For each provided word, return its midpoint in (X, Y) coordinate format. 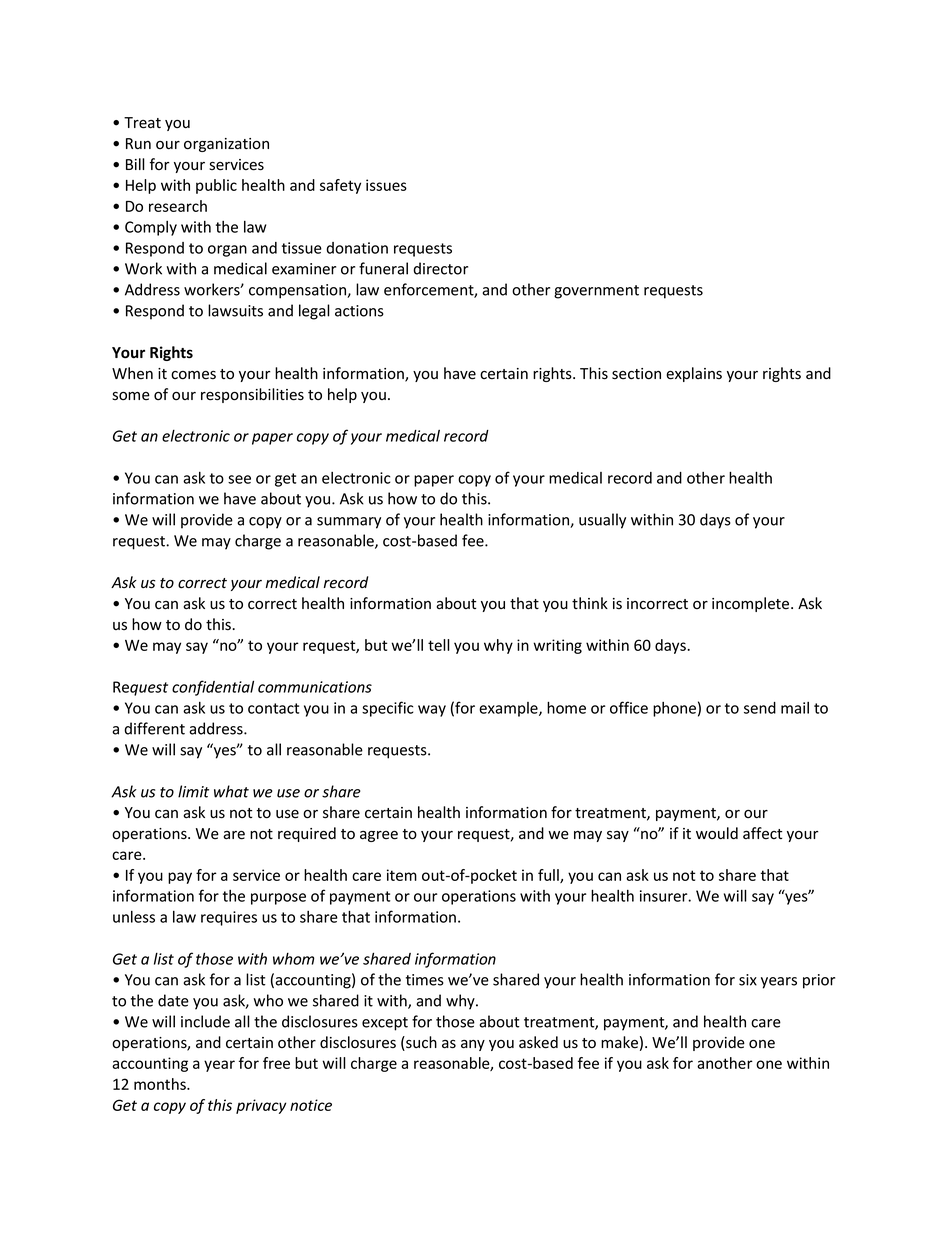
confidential (213, 688)
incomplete (752, 604)
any (473, 1045)
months (161, 1084)
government (596, 292)
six (748, 980)
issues (386, 185)
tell (439, 645)
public (216, 186)
